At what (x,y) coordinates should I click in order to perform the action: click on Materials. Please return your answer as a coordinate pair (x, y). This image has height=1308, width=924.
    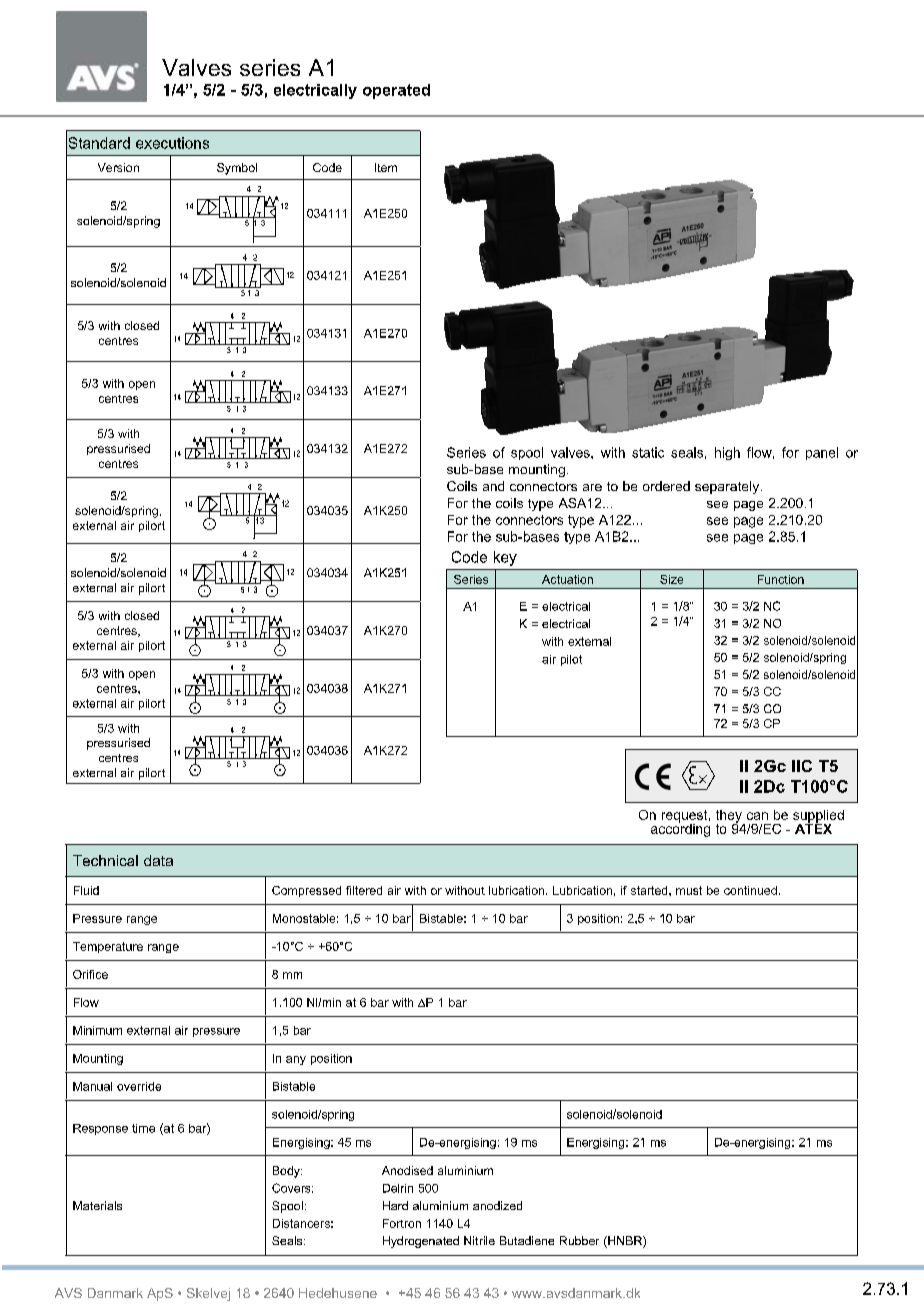
    Looking at the image, I should click on (97, 1205).
